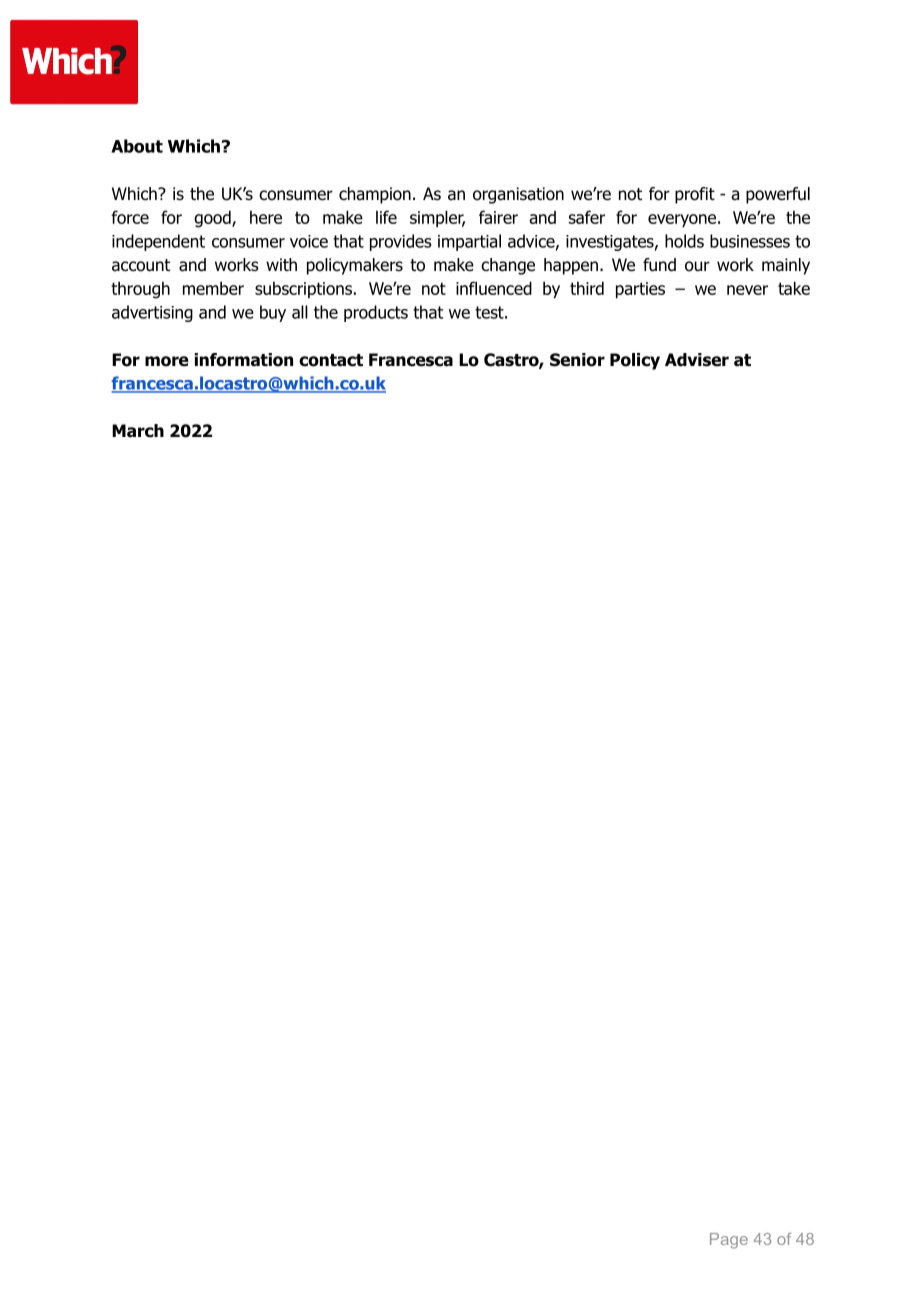  Describe the element at coordinates (577, 360) in the document. I see `Senior` at that location.
